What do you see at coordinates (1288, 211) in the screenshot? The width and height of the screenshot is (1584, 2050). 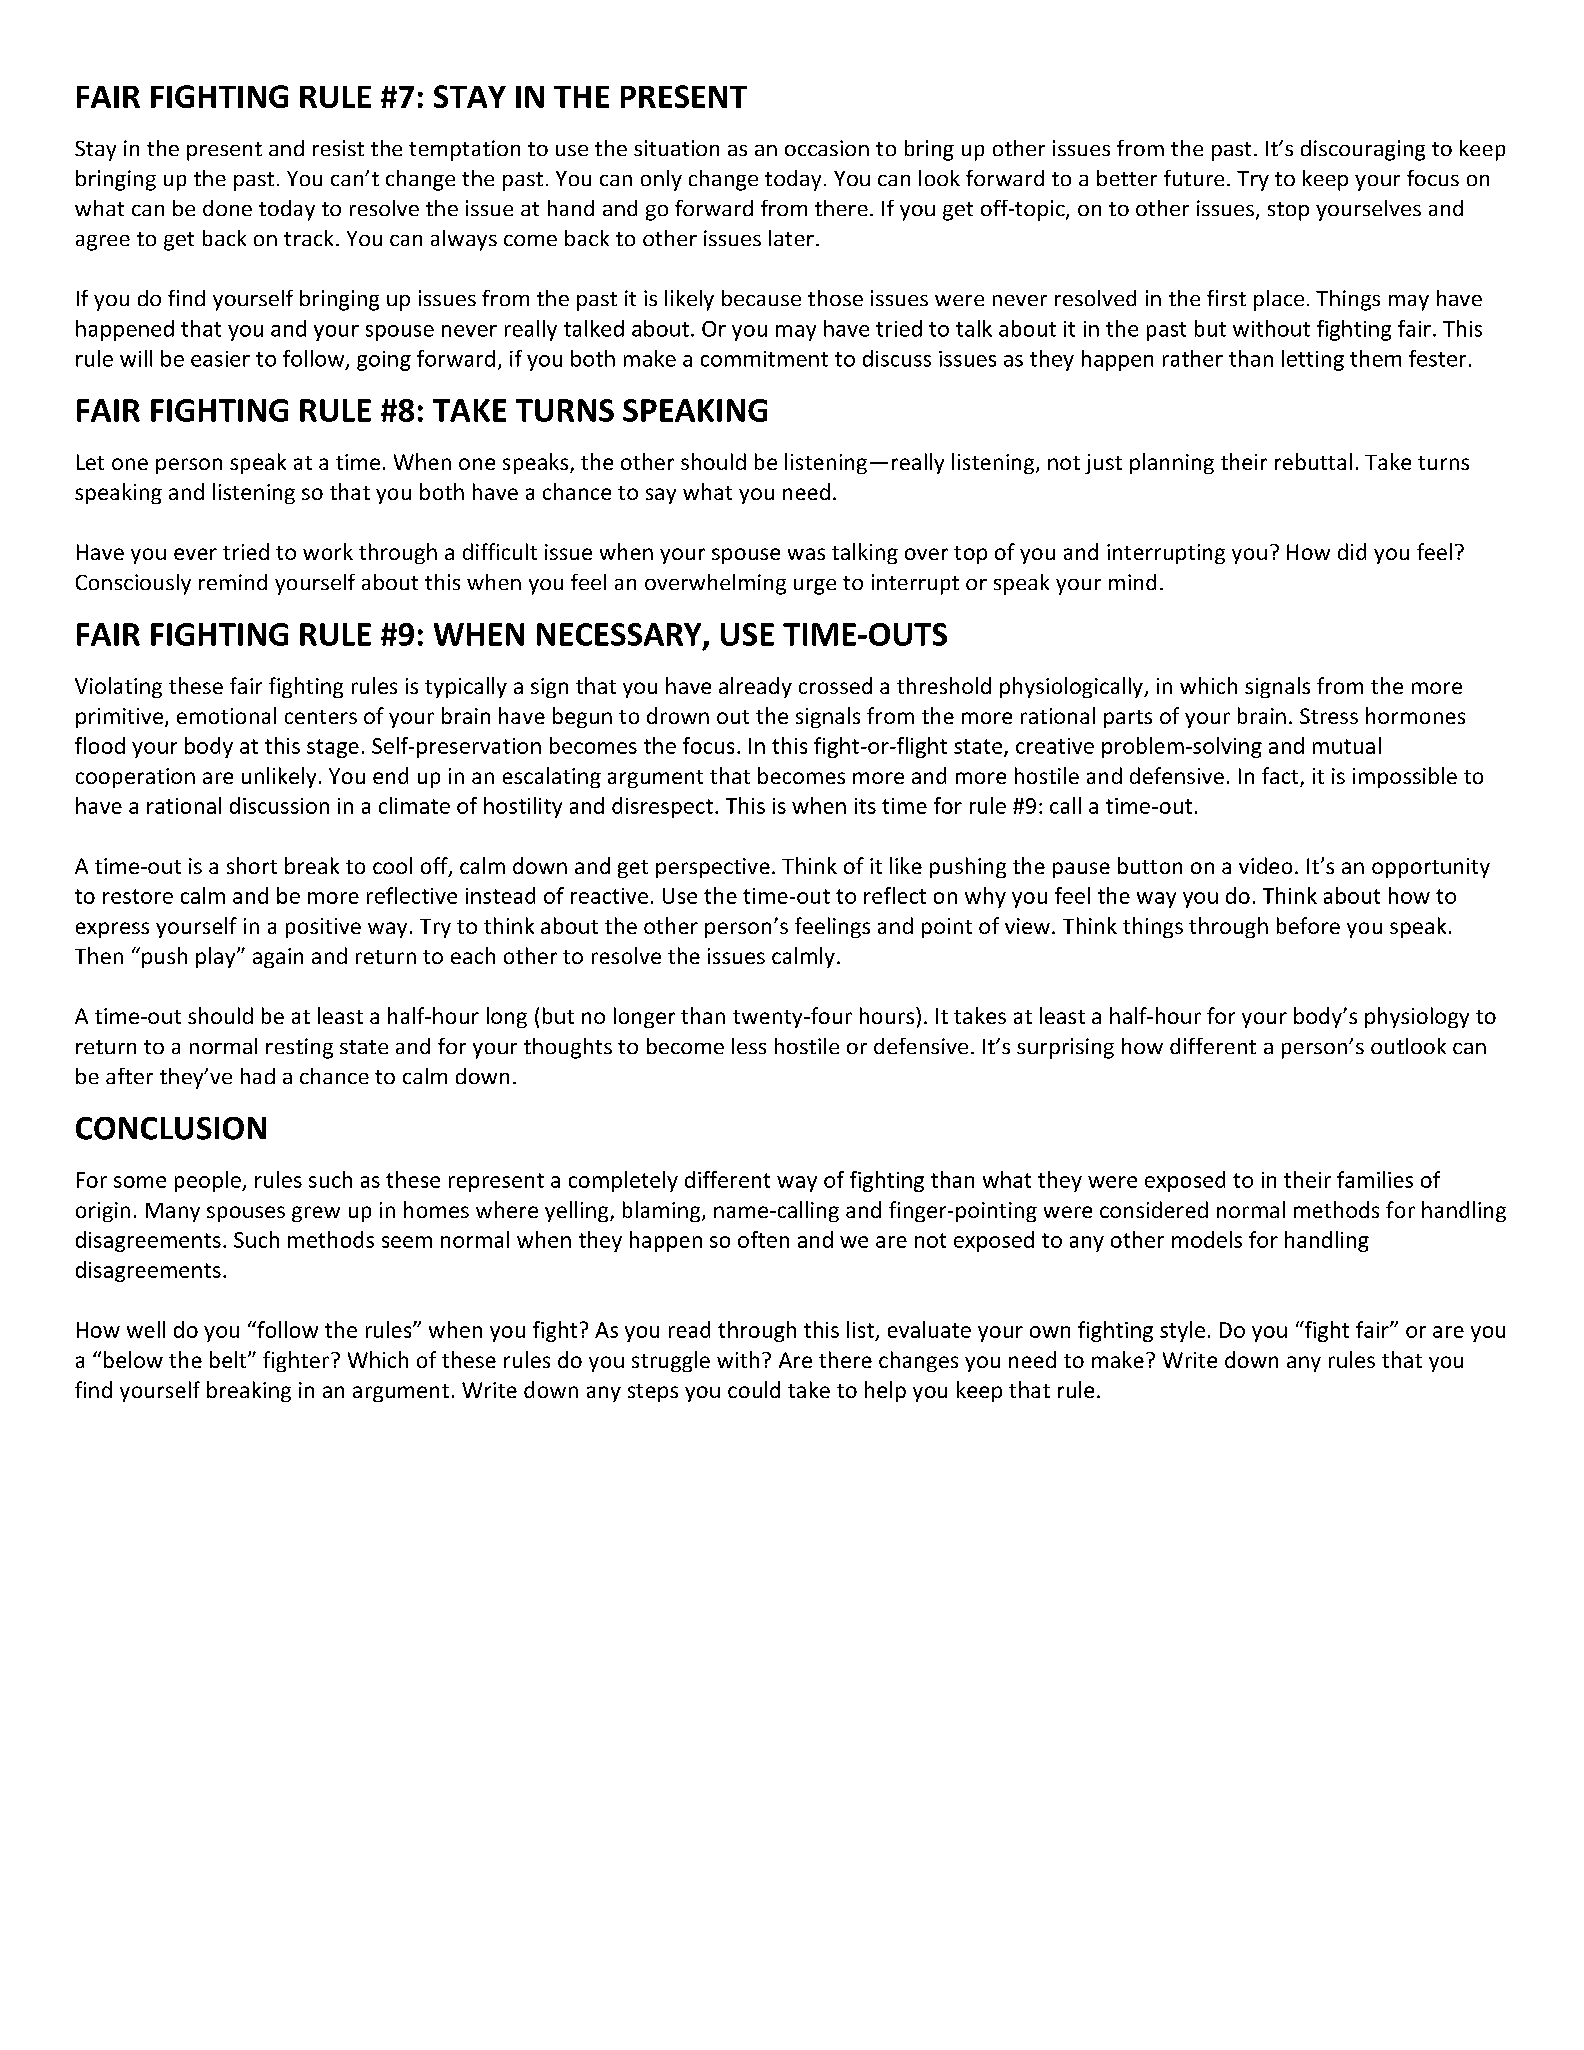 I see `stop` at bounding box center [1288, 211].
